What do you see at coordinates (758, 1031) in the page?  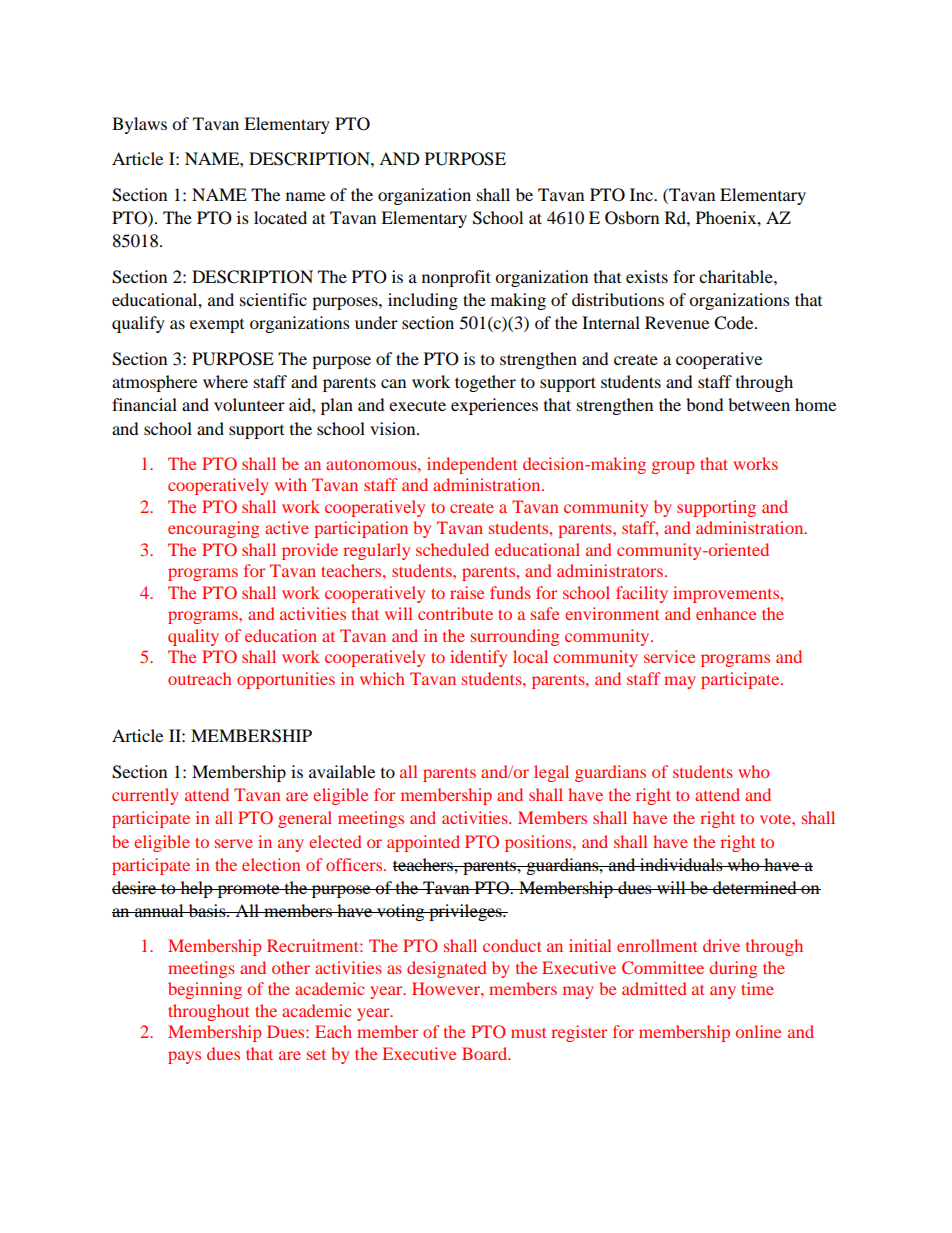 I see `online` at bounding box center [758, 1031].
